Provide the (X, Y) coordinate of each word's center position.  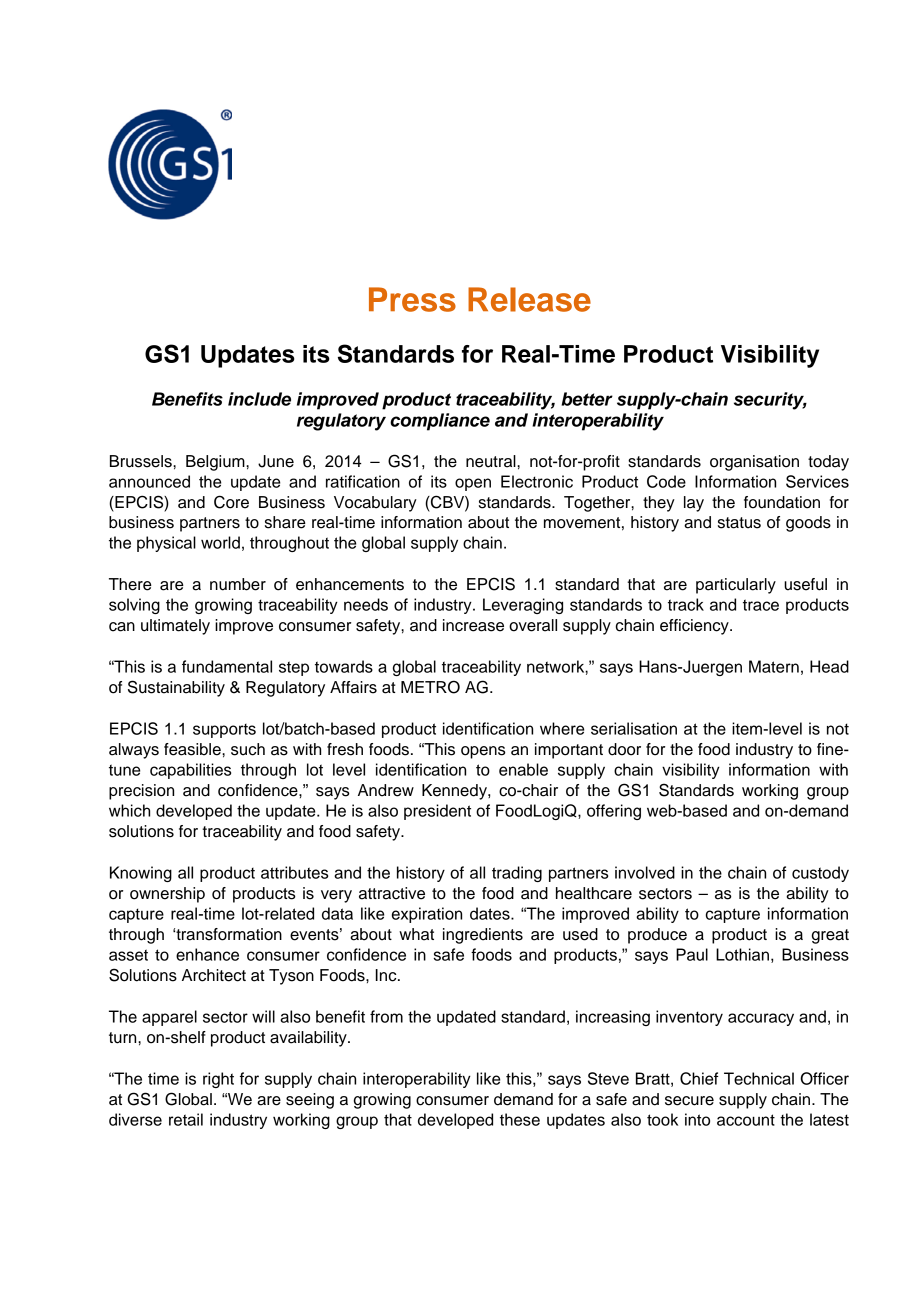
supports (224, 731)
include (259, 399)
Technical (759, 1078)
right (218, 1080)
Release (529, 299)
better (587, 399)
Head (829, 666)
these (520, 1119)
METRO (430, 687)
